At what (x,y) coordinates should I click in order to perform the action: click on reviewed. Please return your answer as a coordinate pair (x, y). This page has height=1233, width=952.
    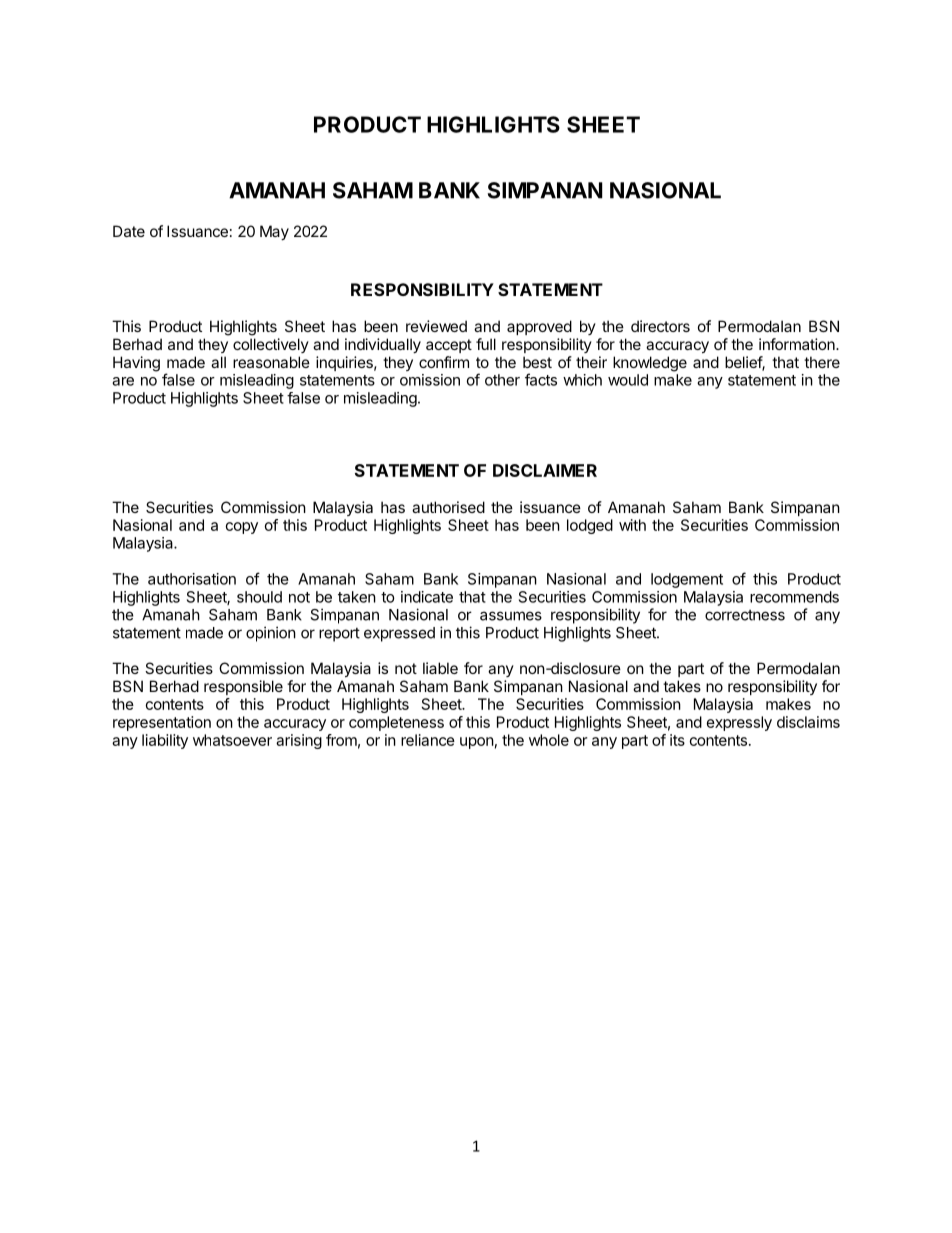
    Looking at the image, I should click on (436, 326).
